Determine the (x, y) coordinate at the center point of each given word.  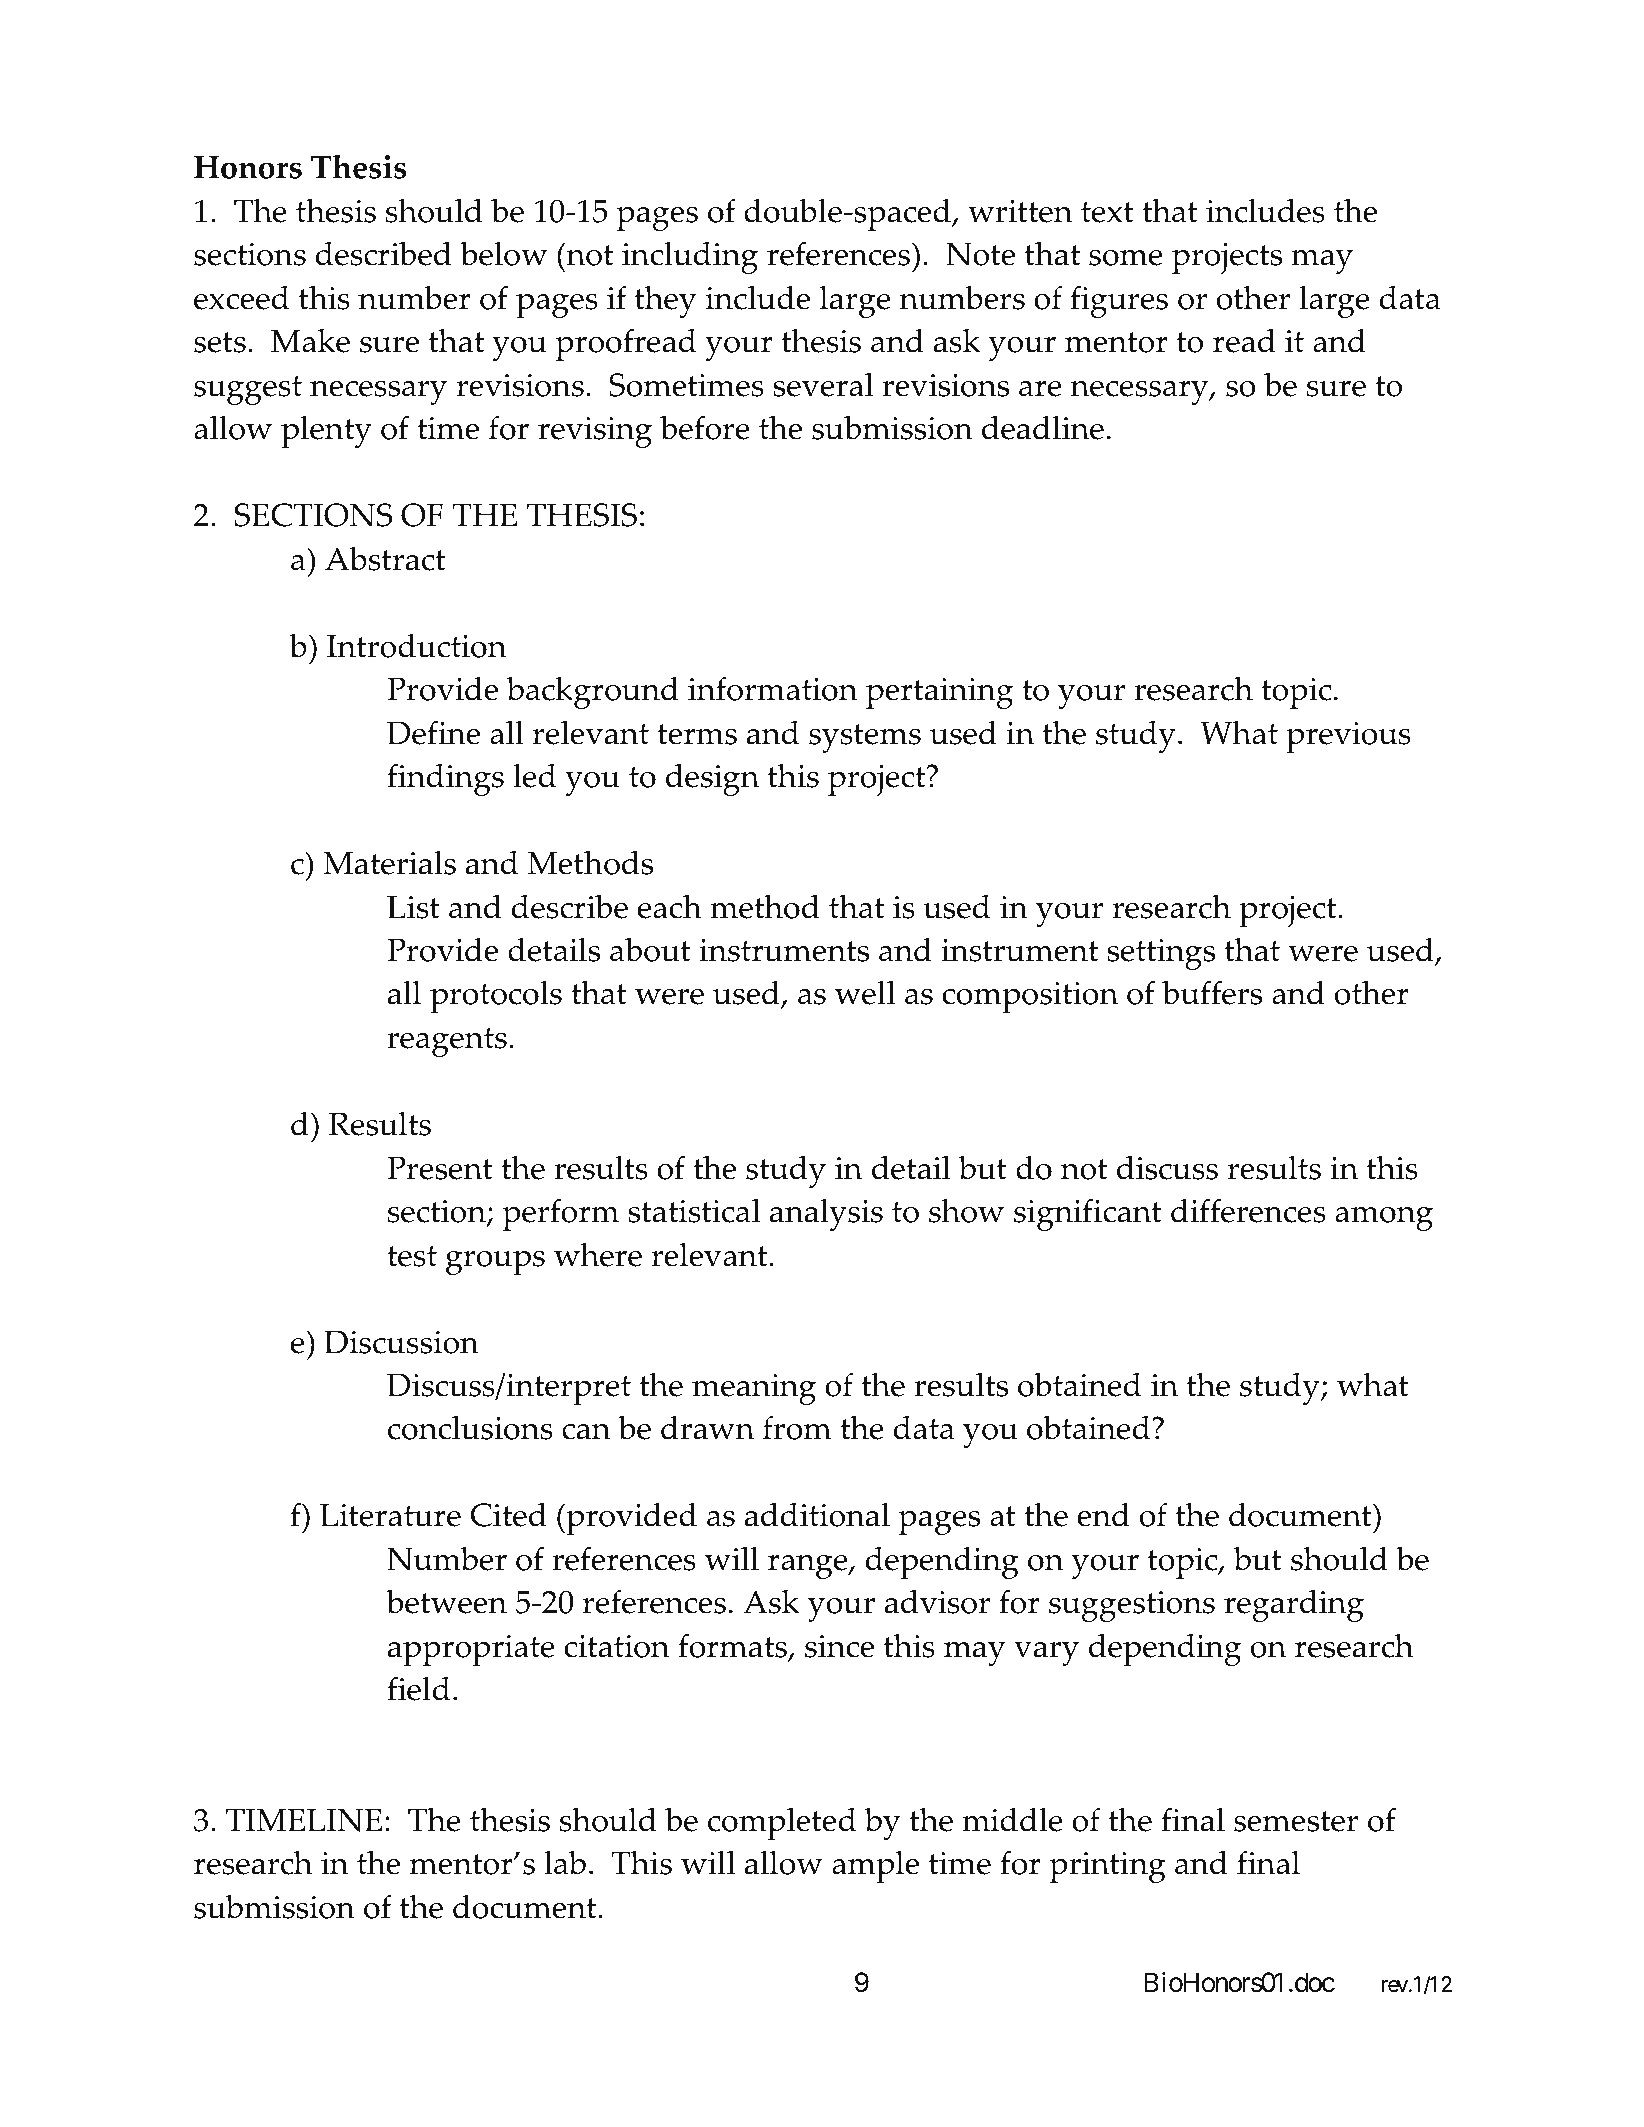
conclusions (470, 1428)
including (690, 257)
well (865, 992)
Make (310, 341)
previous (1348, 737)
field (418, 1688)
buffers (1212, 992)
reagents (447, 1042)
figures (1119, 301)
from (797, 1427)
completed (782, 1824)
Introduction (416, 646)
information (772, 688)
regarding (1294, 1606)
